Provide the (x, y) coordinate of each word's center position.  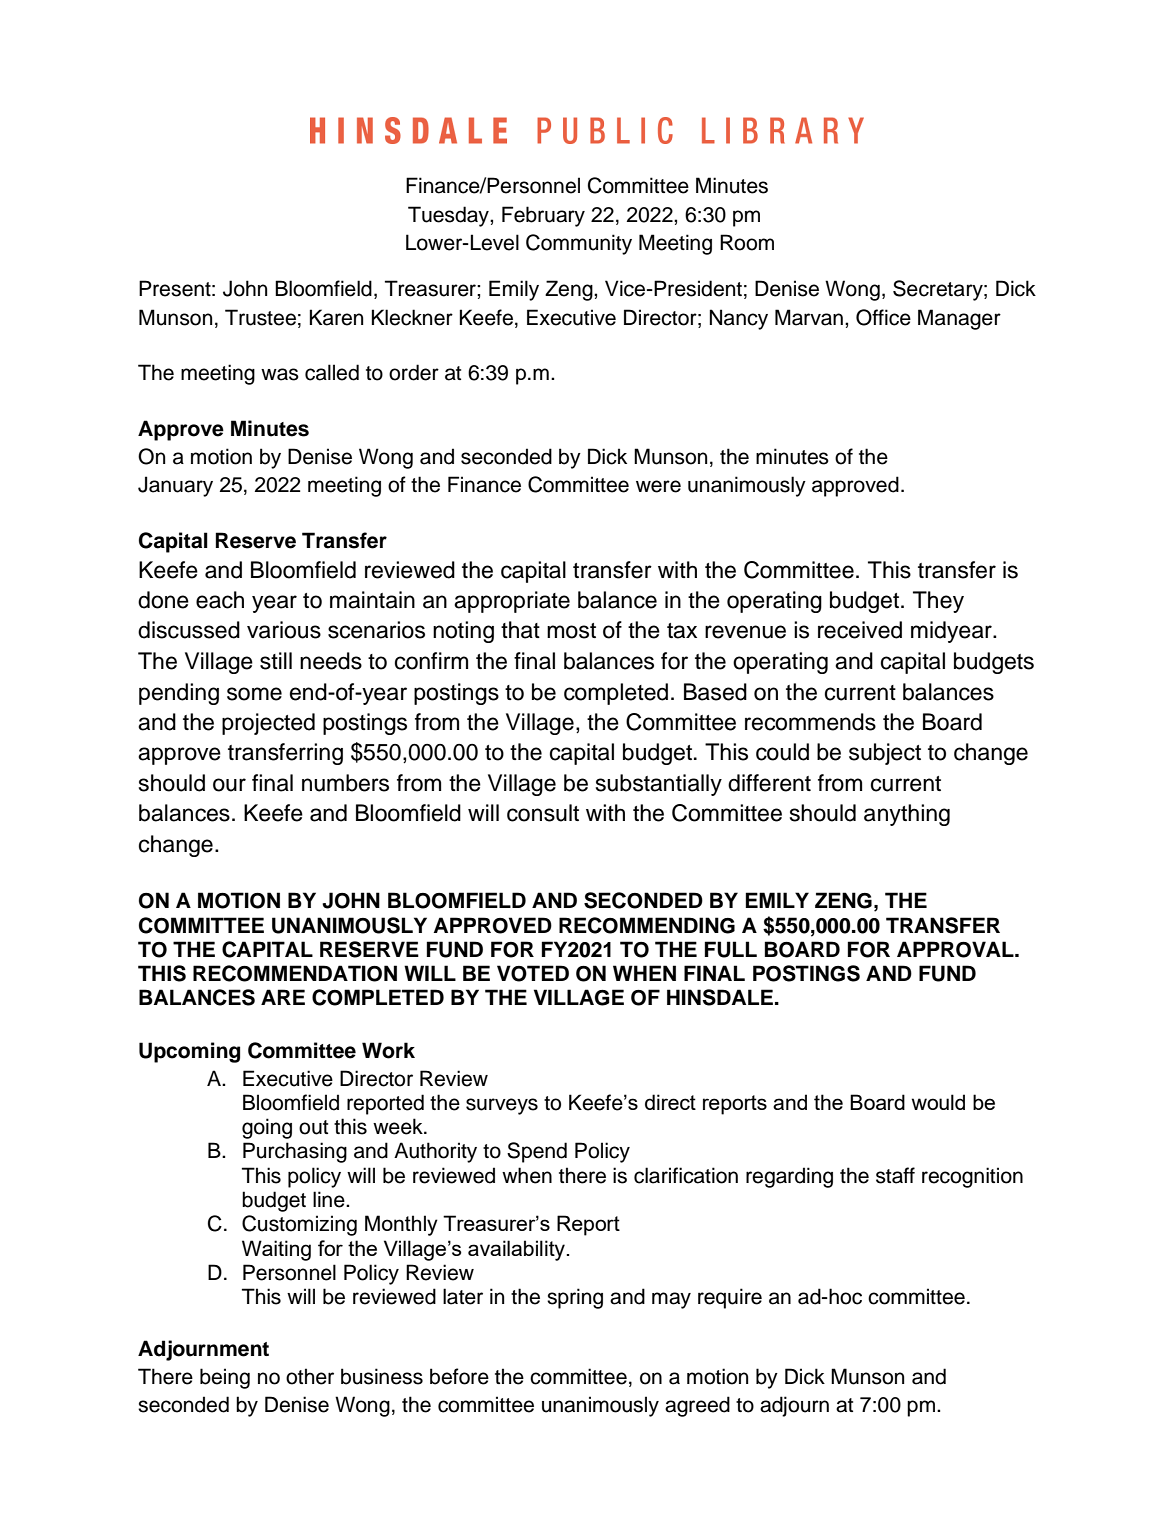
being (225, 1378)
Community (579, 244)
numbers (345, 783)
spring (575, 1298)
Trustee (260, 317)
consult (543, 813)
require (730, 1298)
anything (907, 815)
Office (883, 317)
